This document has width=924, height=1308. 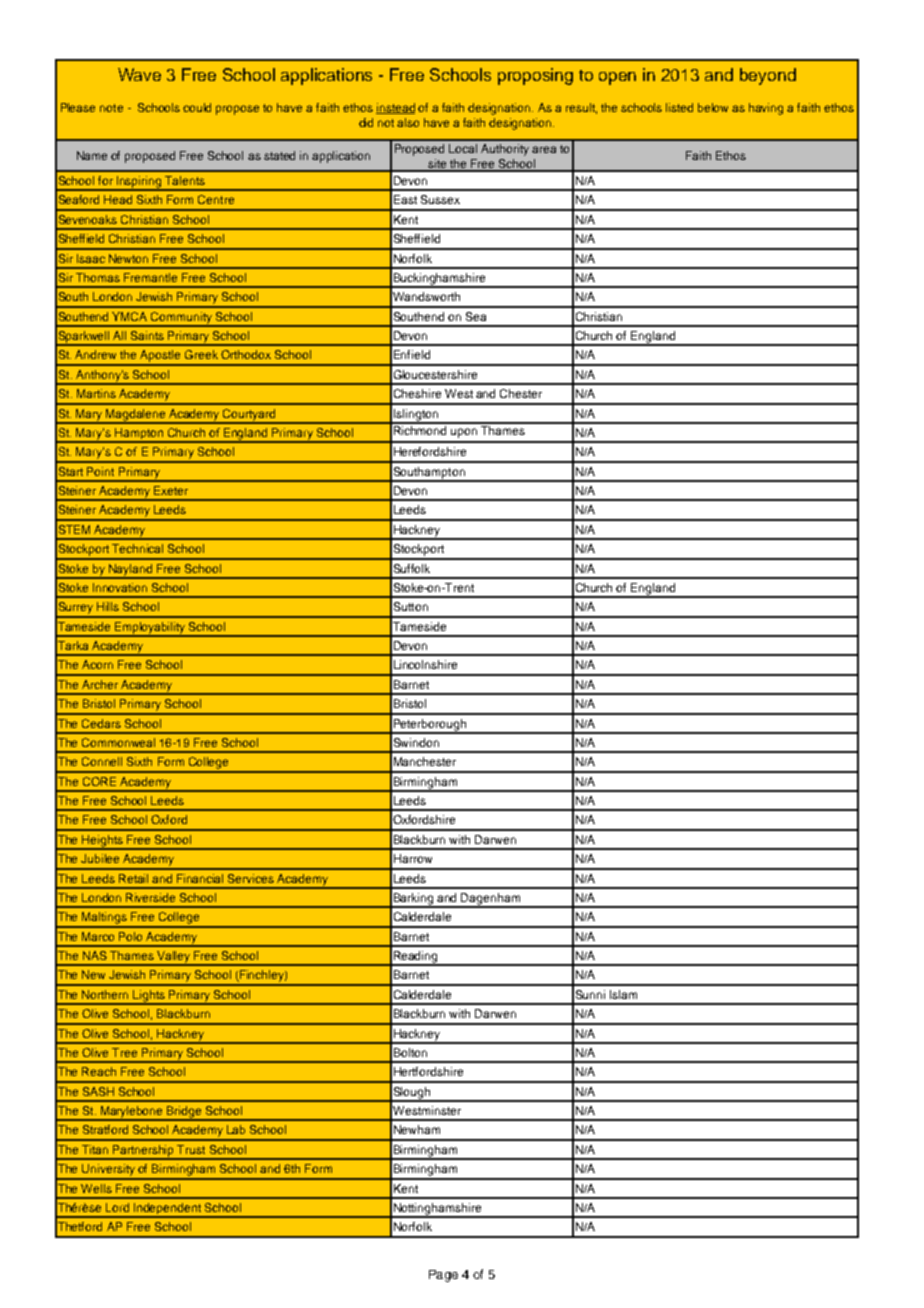 What do you see at coordinates (395, 108) in the document?
I see `instead` at bounding box center [395, 108].
